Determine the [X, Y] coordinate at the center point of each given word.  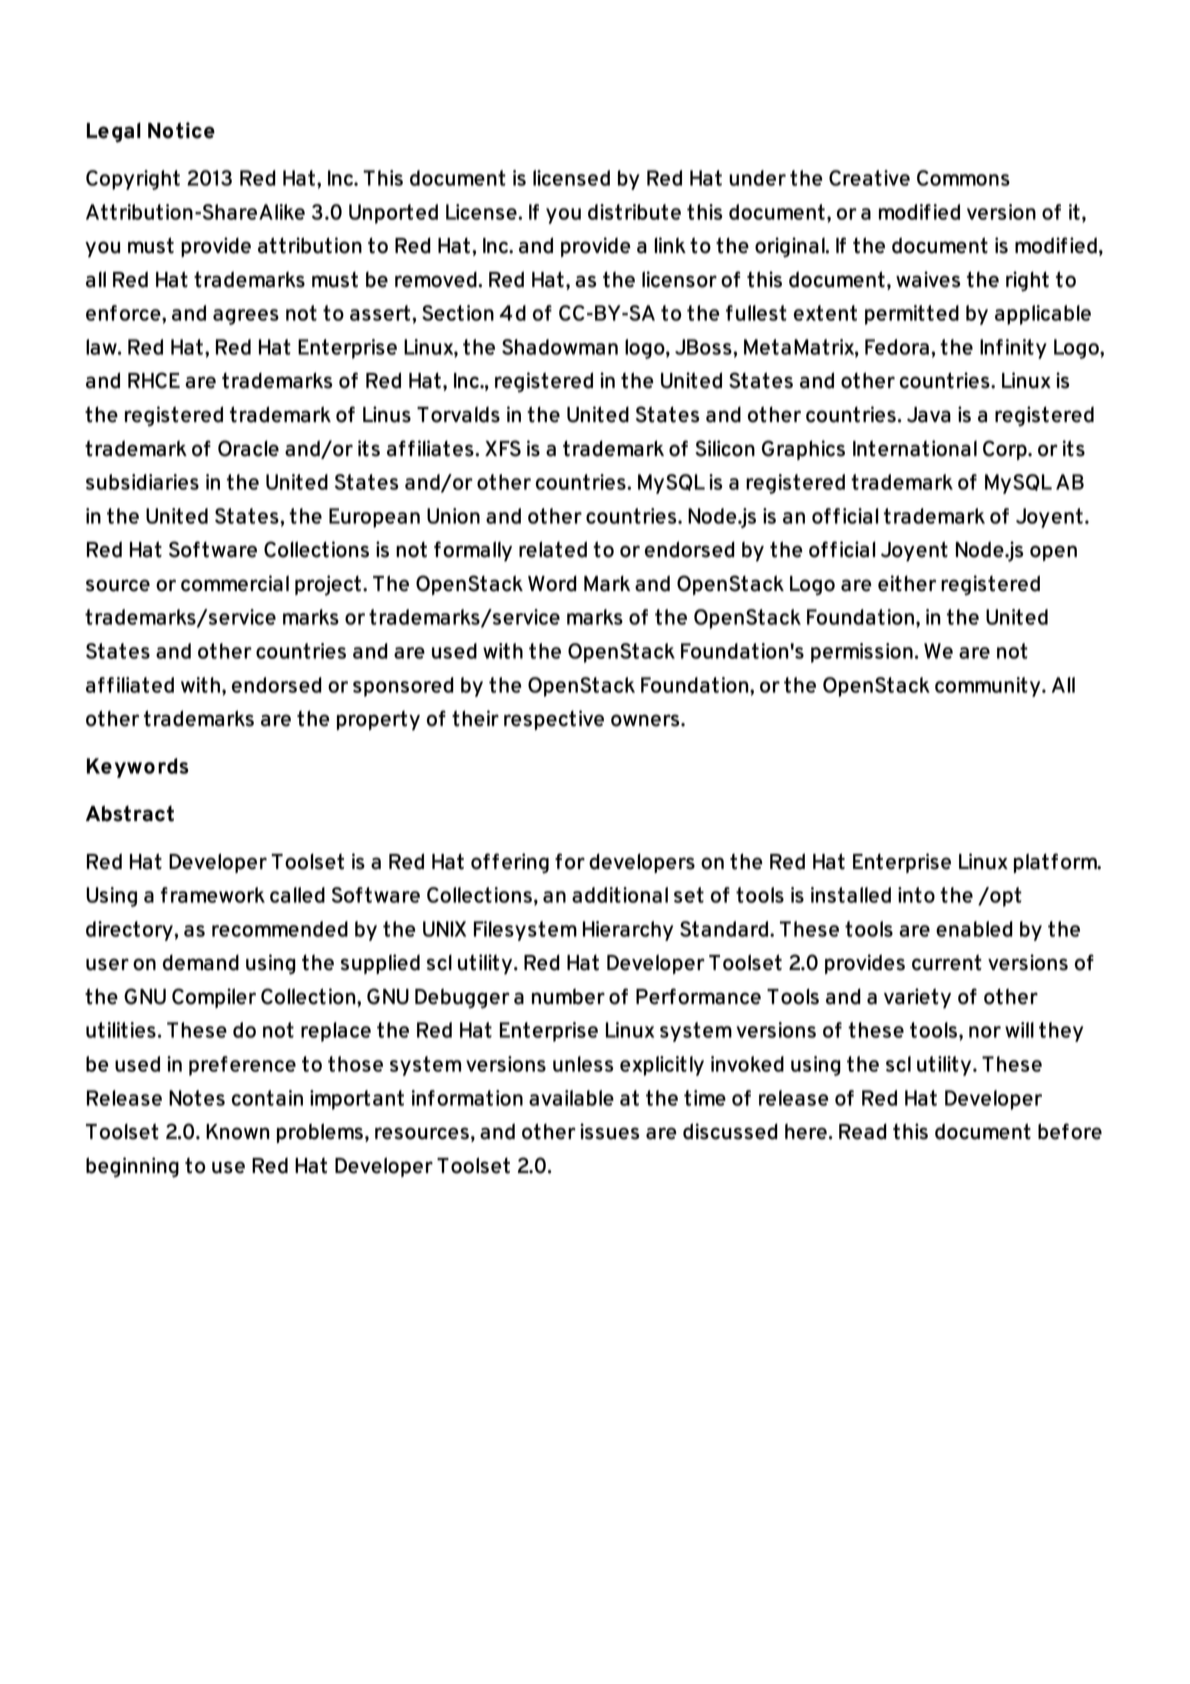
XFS [503, 448]
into [916, 895]
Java [929, 415]
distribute [634, 212]
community [989, 687]
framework [213, 895]
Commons [963, 178]
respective [554, 720]
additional [620, 895]
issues [609, 1131]
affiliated [130, 685]
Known [238, 1132]
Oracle [248, 448]
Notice [181, 130]
